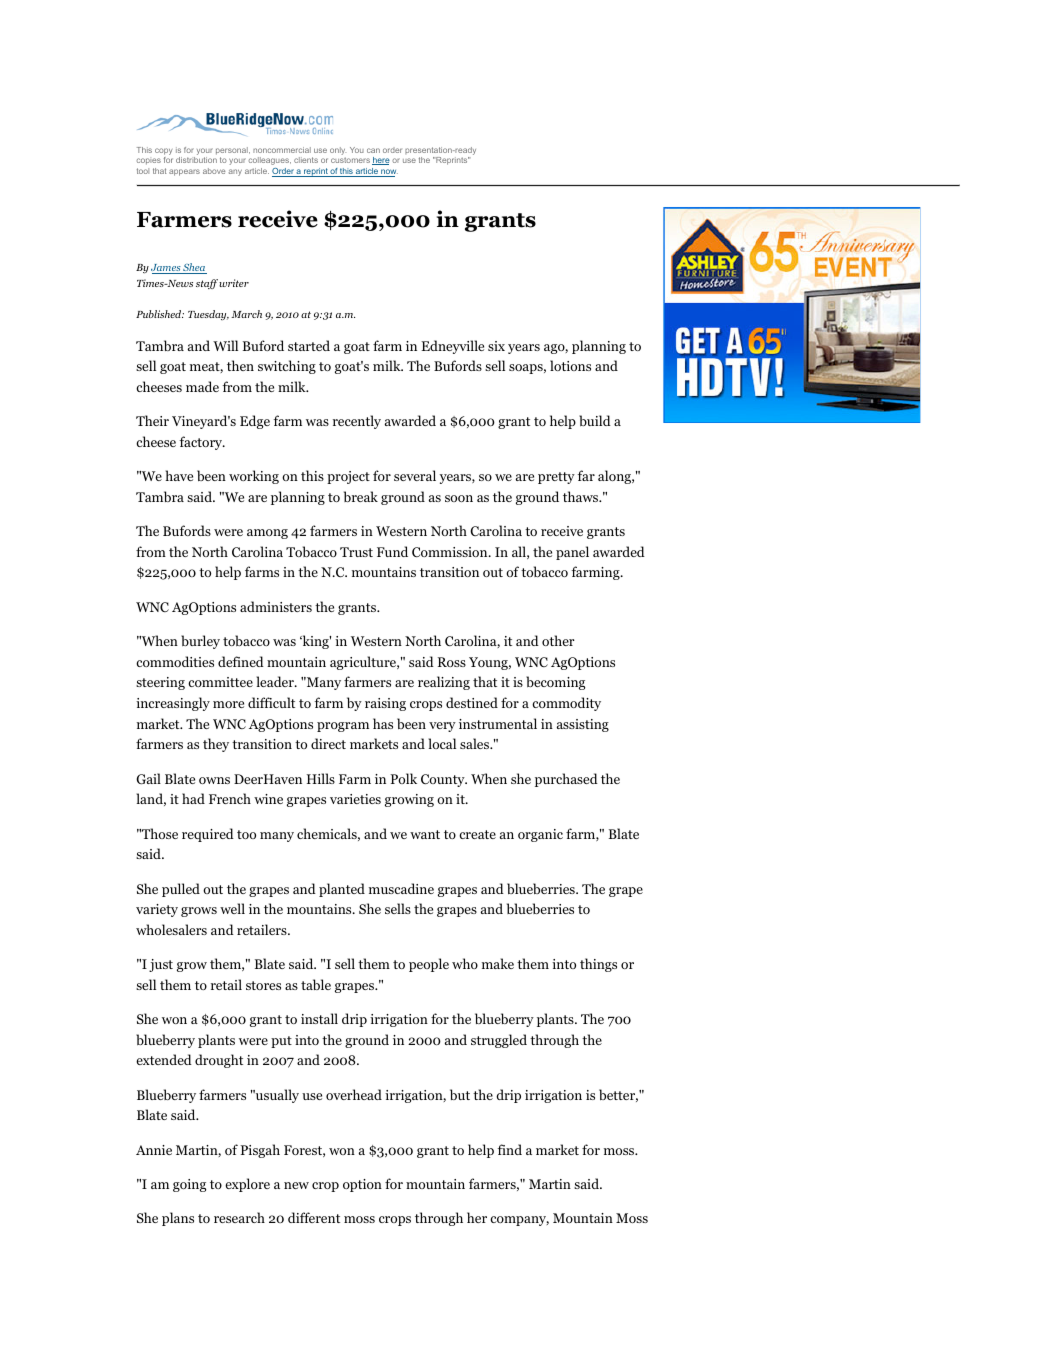  Describe the element at coordinates (388, 173) in the screenshot. I see `now` at that location.
